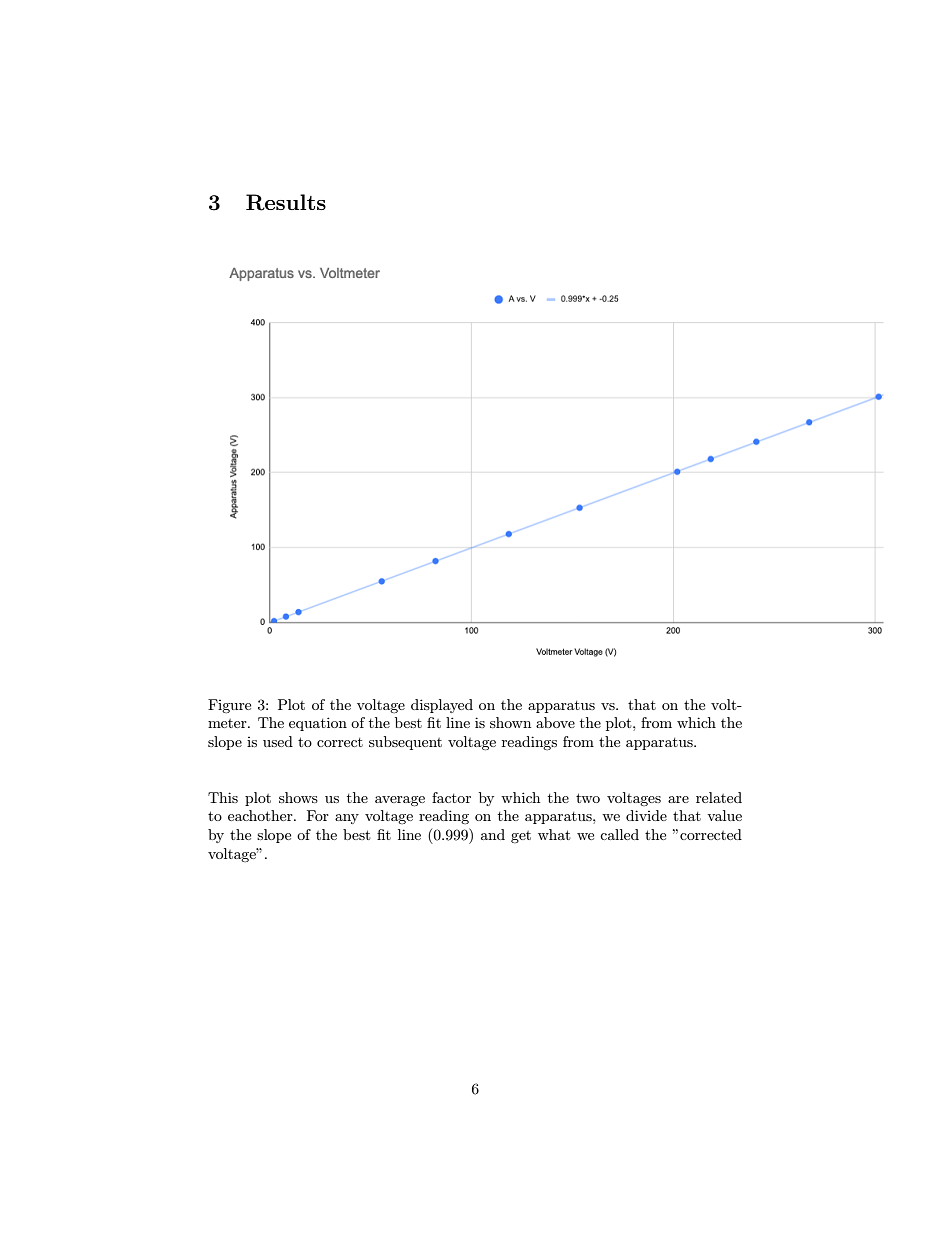 This document has height=1233, width=952. Describe the element at coordinates (318, 724) in the document. I see `equation` at that location.
